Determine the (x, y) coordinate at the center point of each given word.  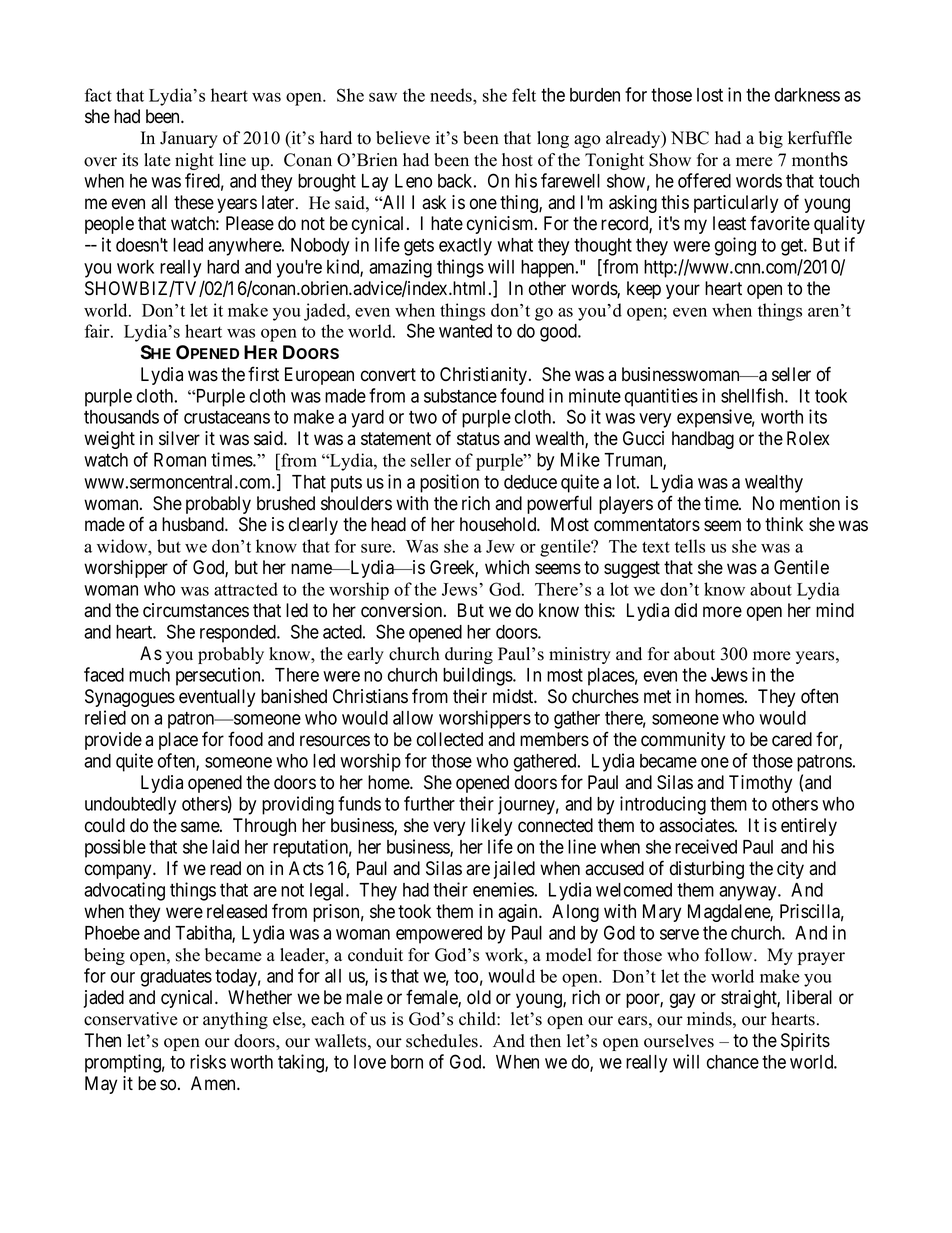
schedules (442, 1041)
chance (733, 1062)
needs (452, 95)
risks (208, 1061)
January (189, 139)
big (771, 139)
